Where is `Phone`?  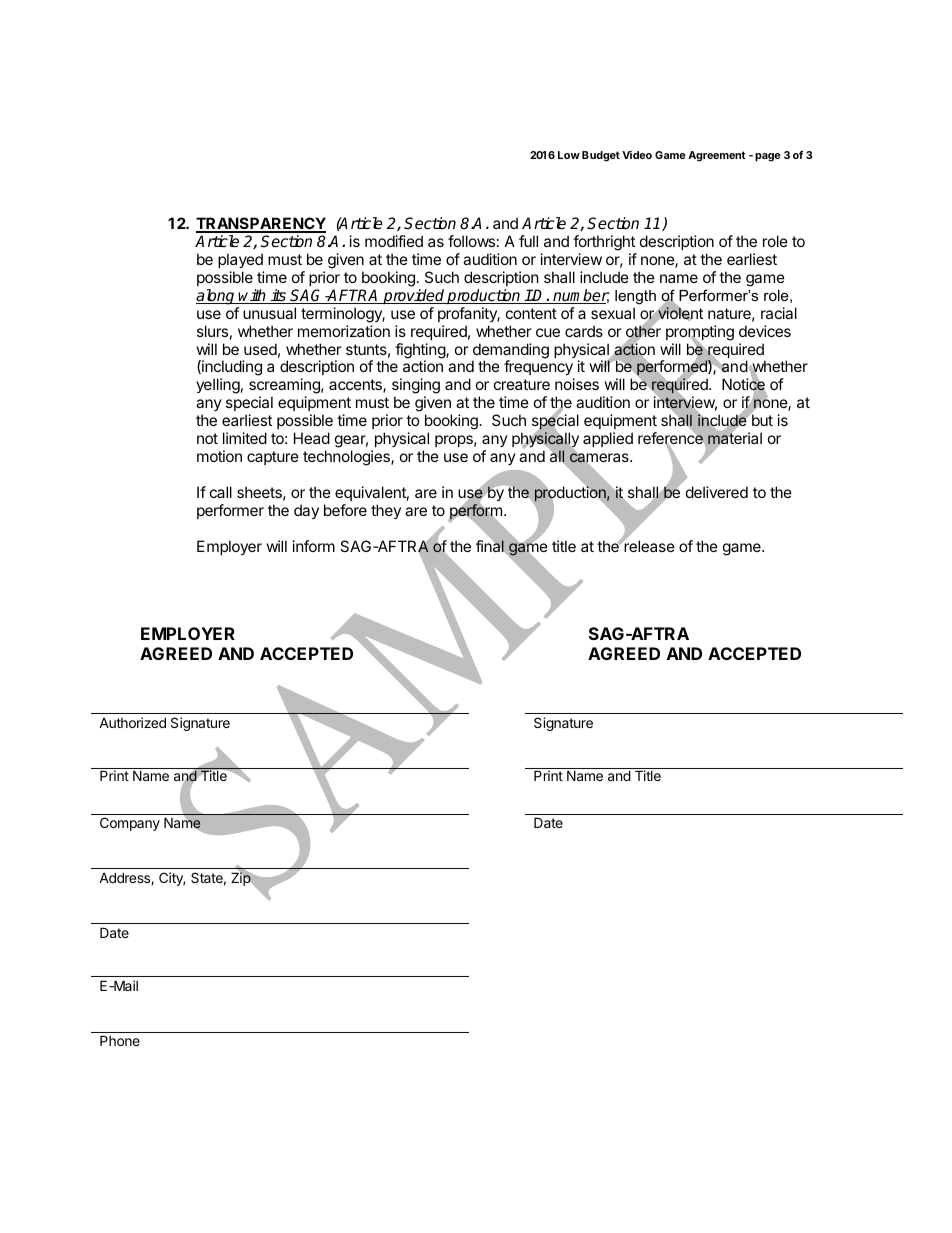 Phone is located at coordinates (120, 1040).
